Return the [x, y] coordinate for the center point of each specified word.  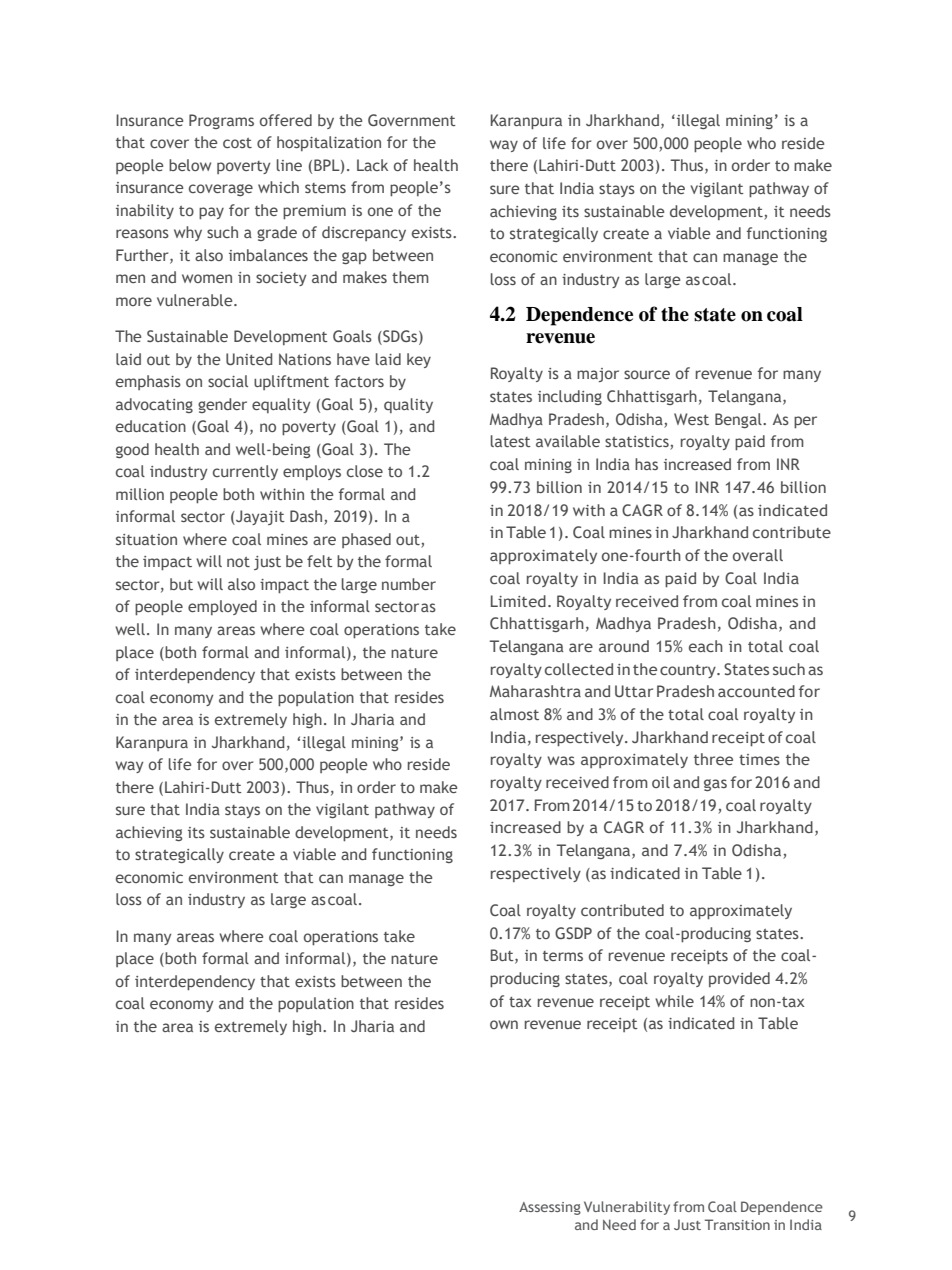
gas [715, 785]
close [365, 471]
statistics [638, 443]
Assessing [550, 1208]
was [561, 760]
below [190, 165]
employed [222, 607]
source [647, 374]
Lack [372, 165]
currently [245, 472]
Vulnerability [627, 1208]
